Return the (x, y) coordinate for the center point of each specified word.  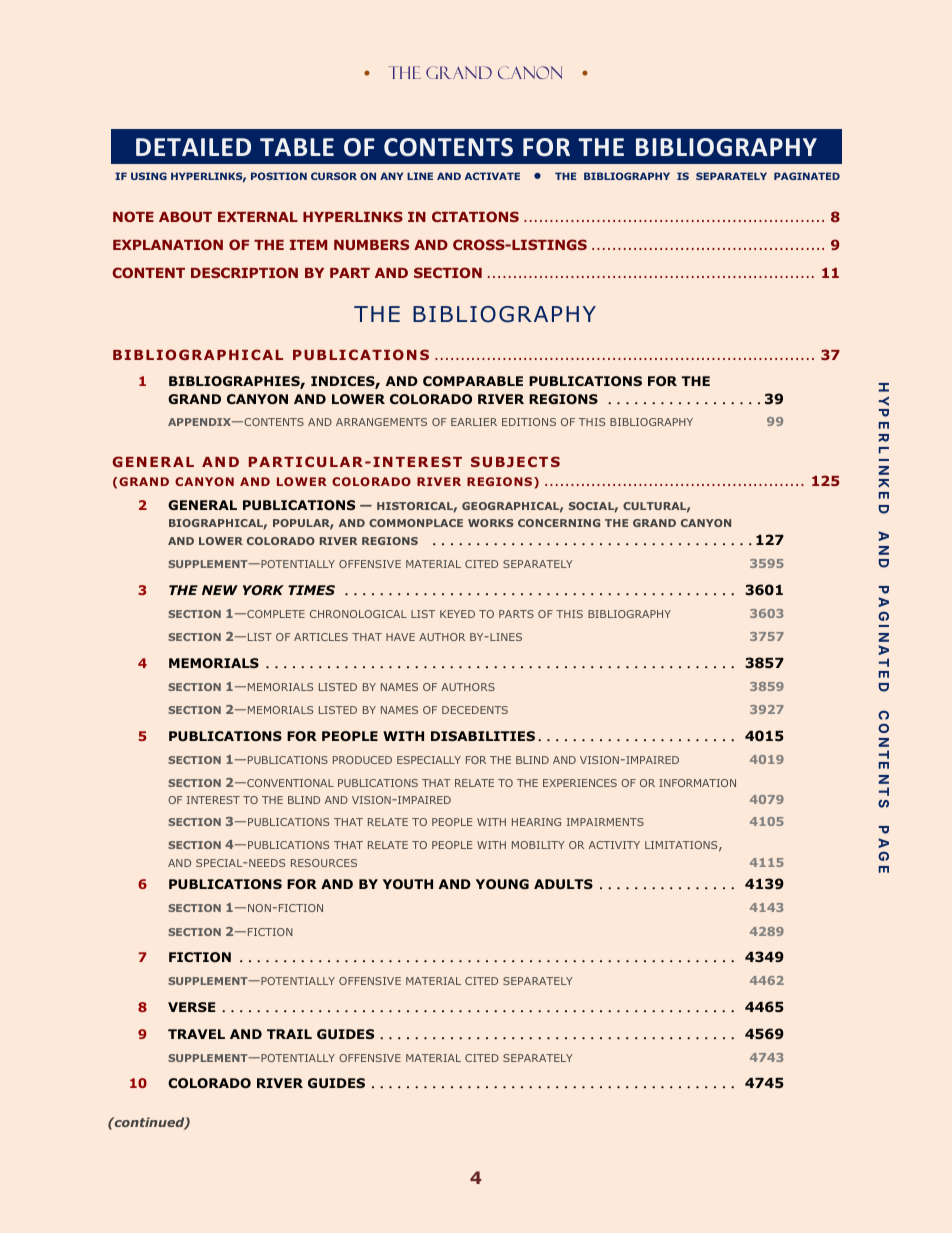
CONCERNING (559, 523)
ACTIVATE (492, 176)
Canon (530, 72)
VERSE (191, 1007)
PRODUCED (362, 760)
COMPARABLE (473, 381)
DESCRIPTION (244, 272)
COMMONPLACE (416, 523)
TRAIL (289, 1034)
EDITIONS (529, 422)
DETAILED (193, 147)
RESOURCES (324, 863)
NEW (220, 590)
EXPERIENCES (580, 783)
